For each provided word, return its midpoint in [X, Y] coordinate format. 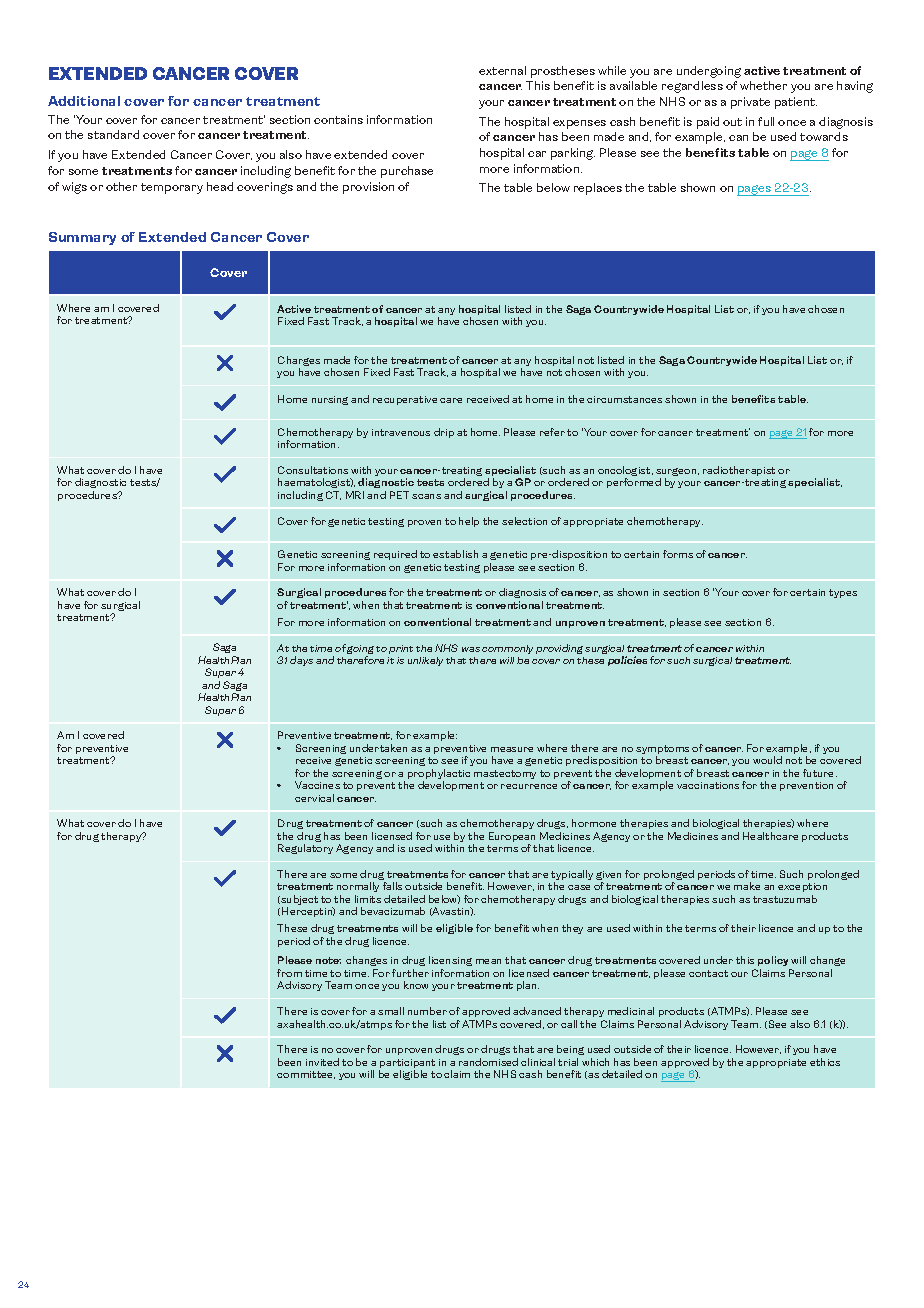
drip [444, 433]
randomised [488, 1062]
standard [113, 134]
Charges [299, 362]
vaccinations [708, 785]
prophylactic [439, 775]
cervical [314, 798]
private [750, 103]
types [843, 593]
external [502, 70]
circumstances [624, 399]
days [301, 661]
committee [306, 1075]
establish [455, 554]
